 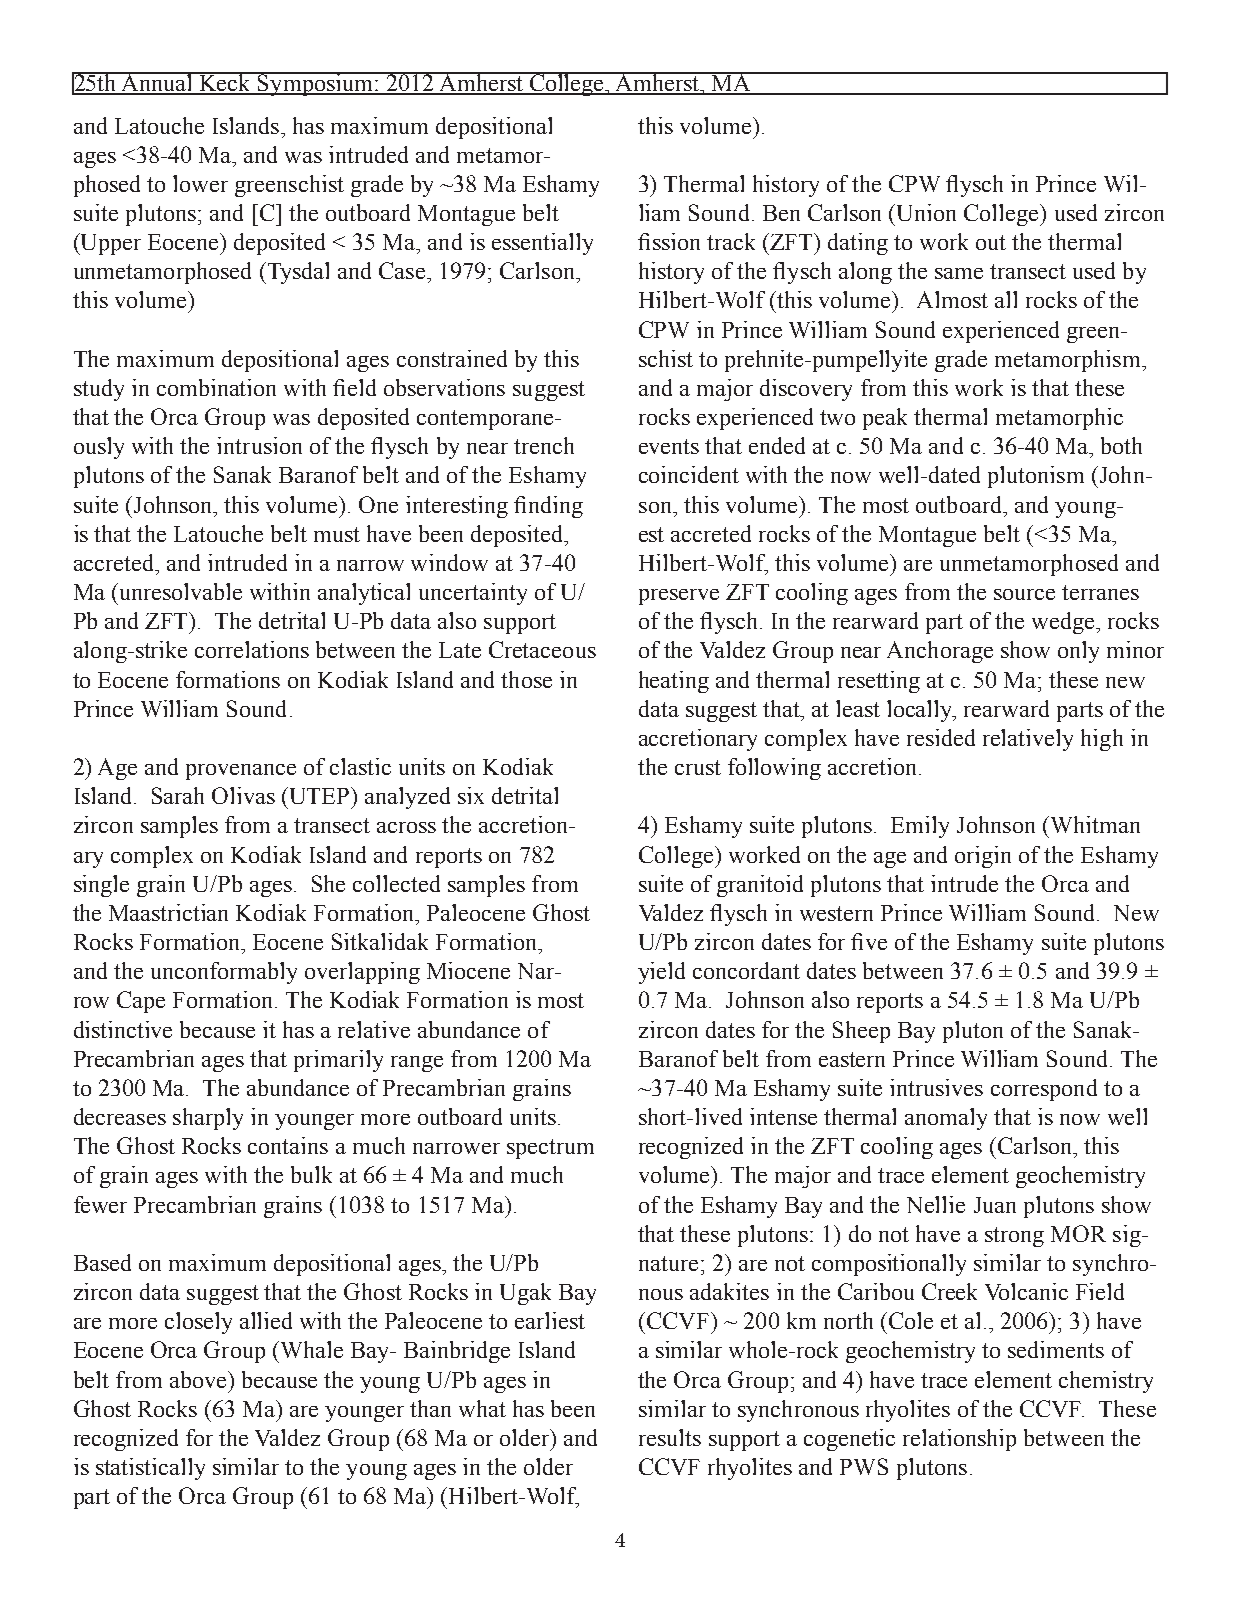 I want to click on crust, so click(x=698, y=767).
